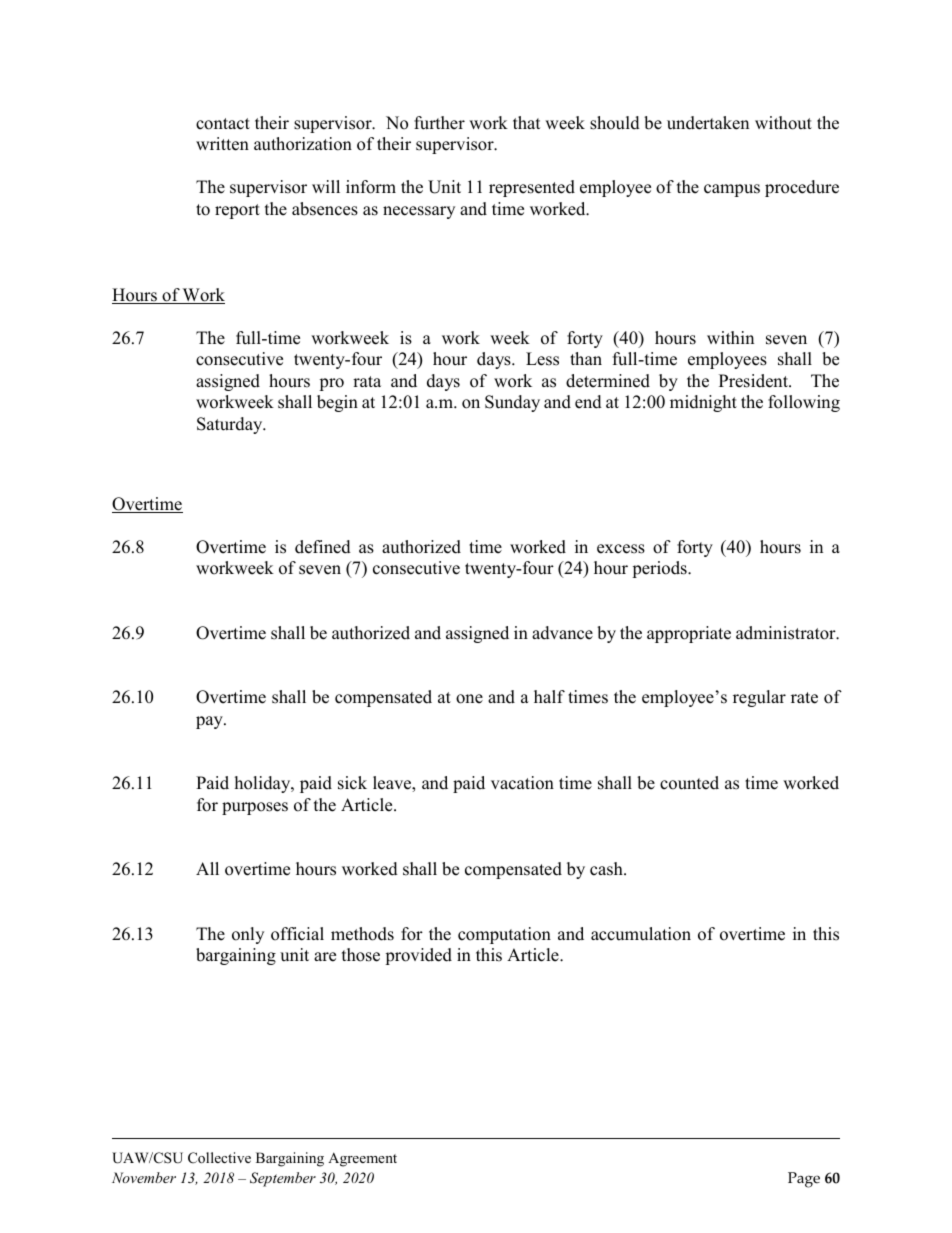 The image size is (952, 1233). I want to click on written, so click(222, 144).
